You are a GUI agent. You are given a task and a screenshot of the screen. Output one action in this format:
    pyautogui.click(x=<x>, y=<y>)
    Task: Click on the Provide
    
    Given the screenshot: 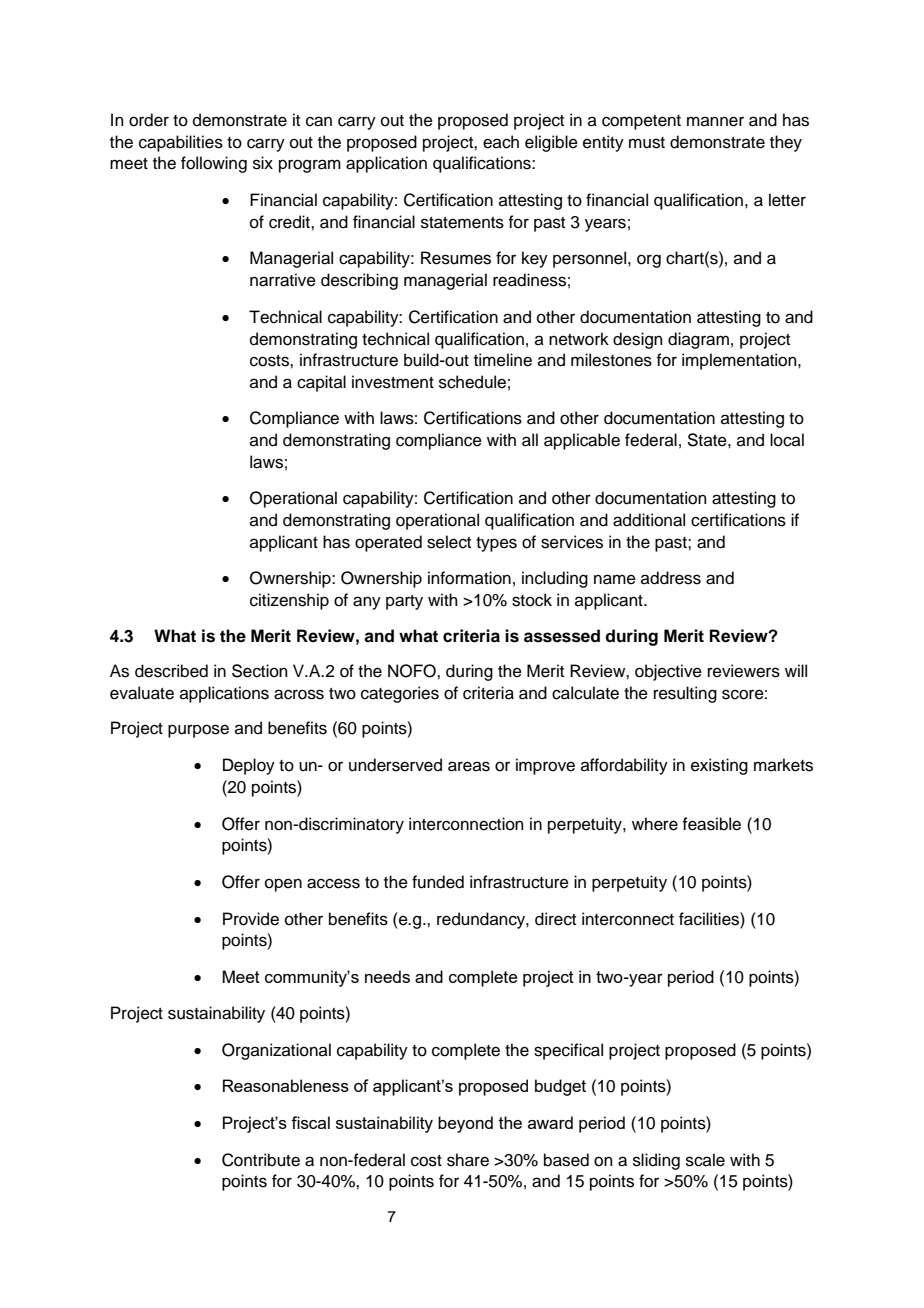 What is the action you would take?
    pyautogui.click(x=251, y=919)
